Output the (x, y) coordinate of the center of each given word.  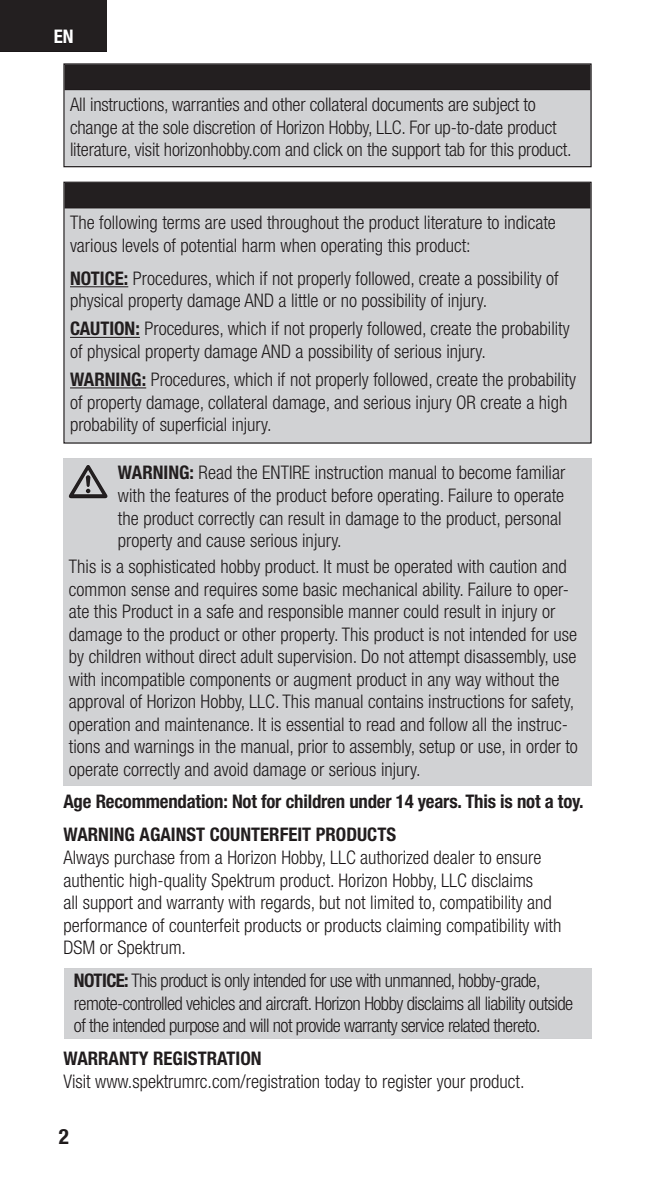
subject (496, 106)
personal (533, 519)
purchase (145, 859)
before (352, 495)
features (202, 495)
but (330, 902)
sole (176, 127)
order (543, 746)
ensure (518, 859)
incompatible (143, 681)
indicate (530, 222)
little (305, 300)
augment (323, 681)
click (328, 149)
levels (141, 245)
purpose (194, 1029)
